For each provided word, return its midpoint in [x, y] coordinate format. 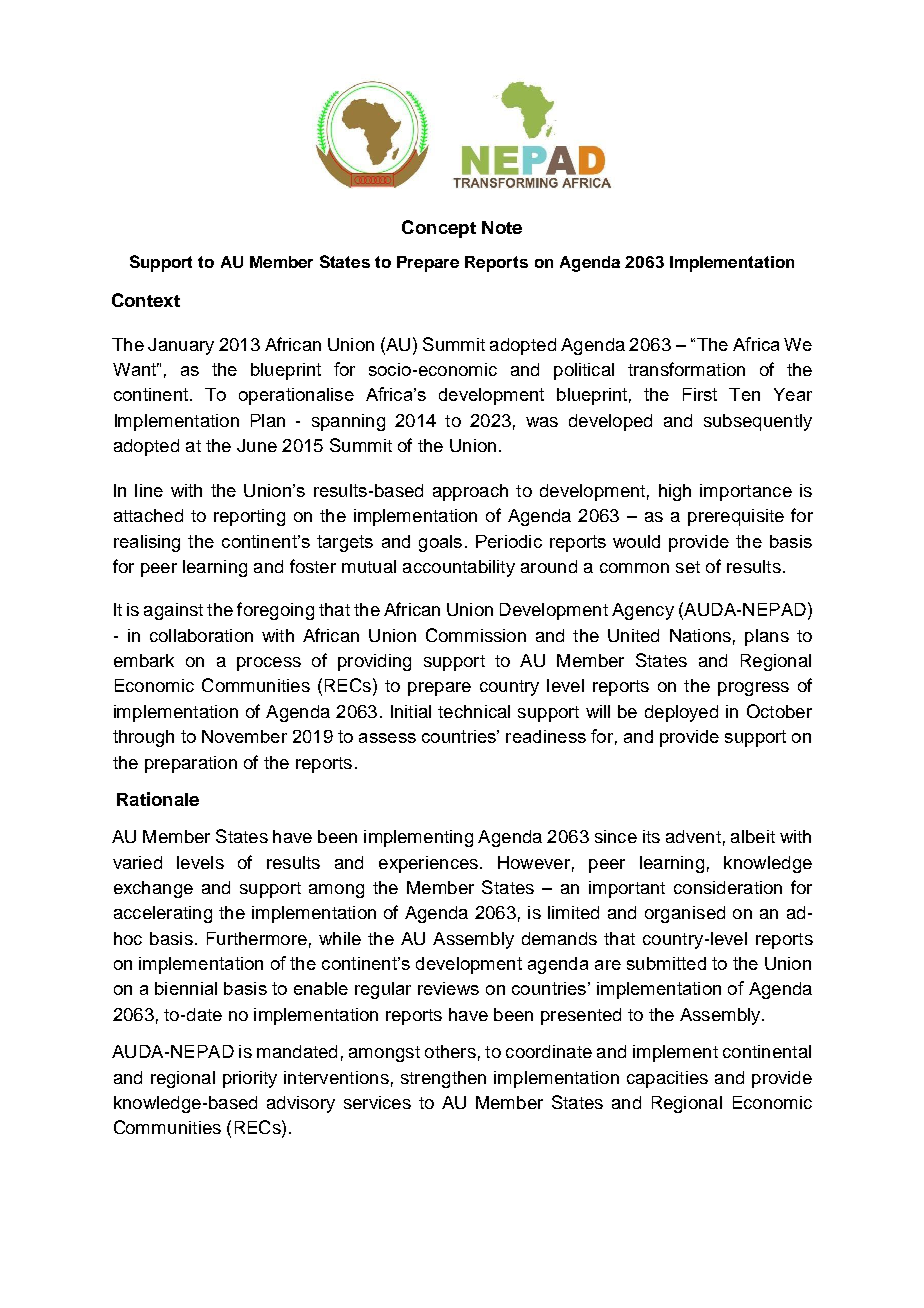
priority [250, 1079]
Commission [476, 635]
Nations [700, 635]
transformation [686, 369]
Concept [439, 229]
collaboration [201, 635]
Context [146, 300]
